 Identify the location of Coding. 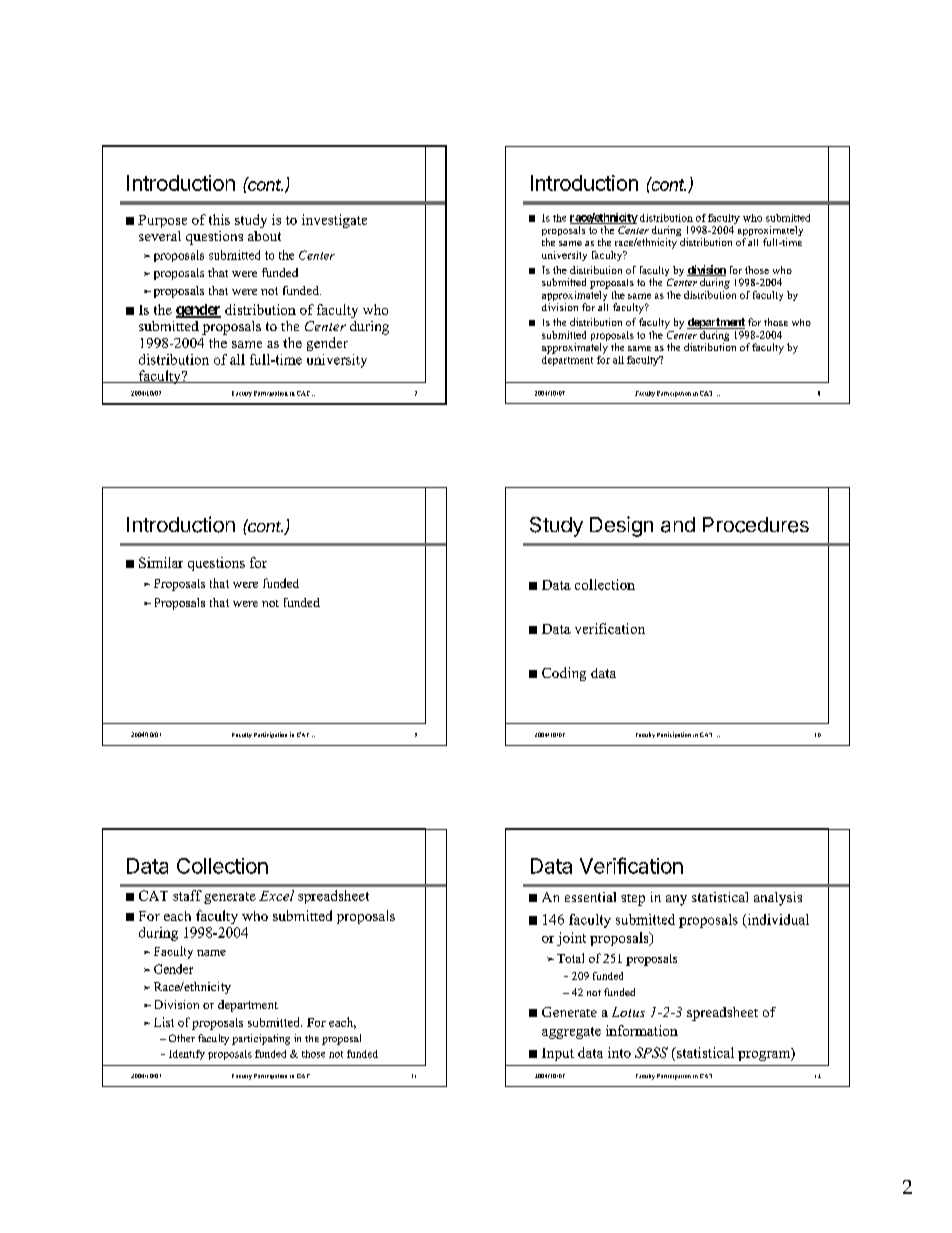
(564, 674).
